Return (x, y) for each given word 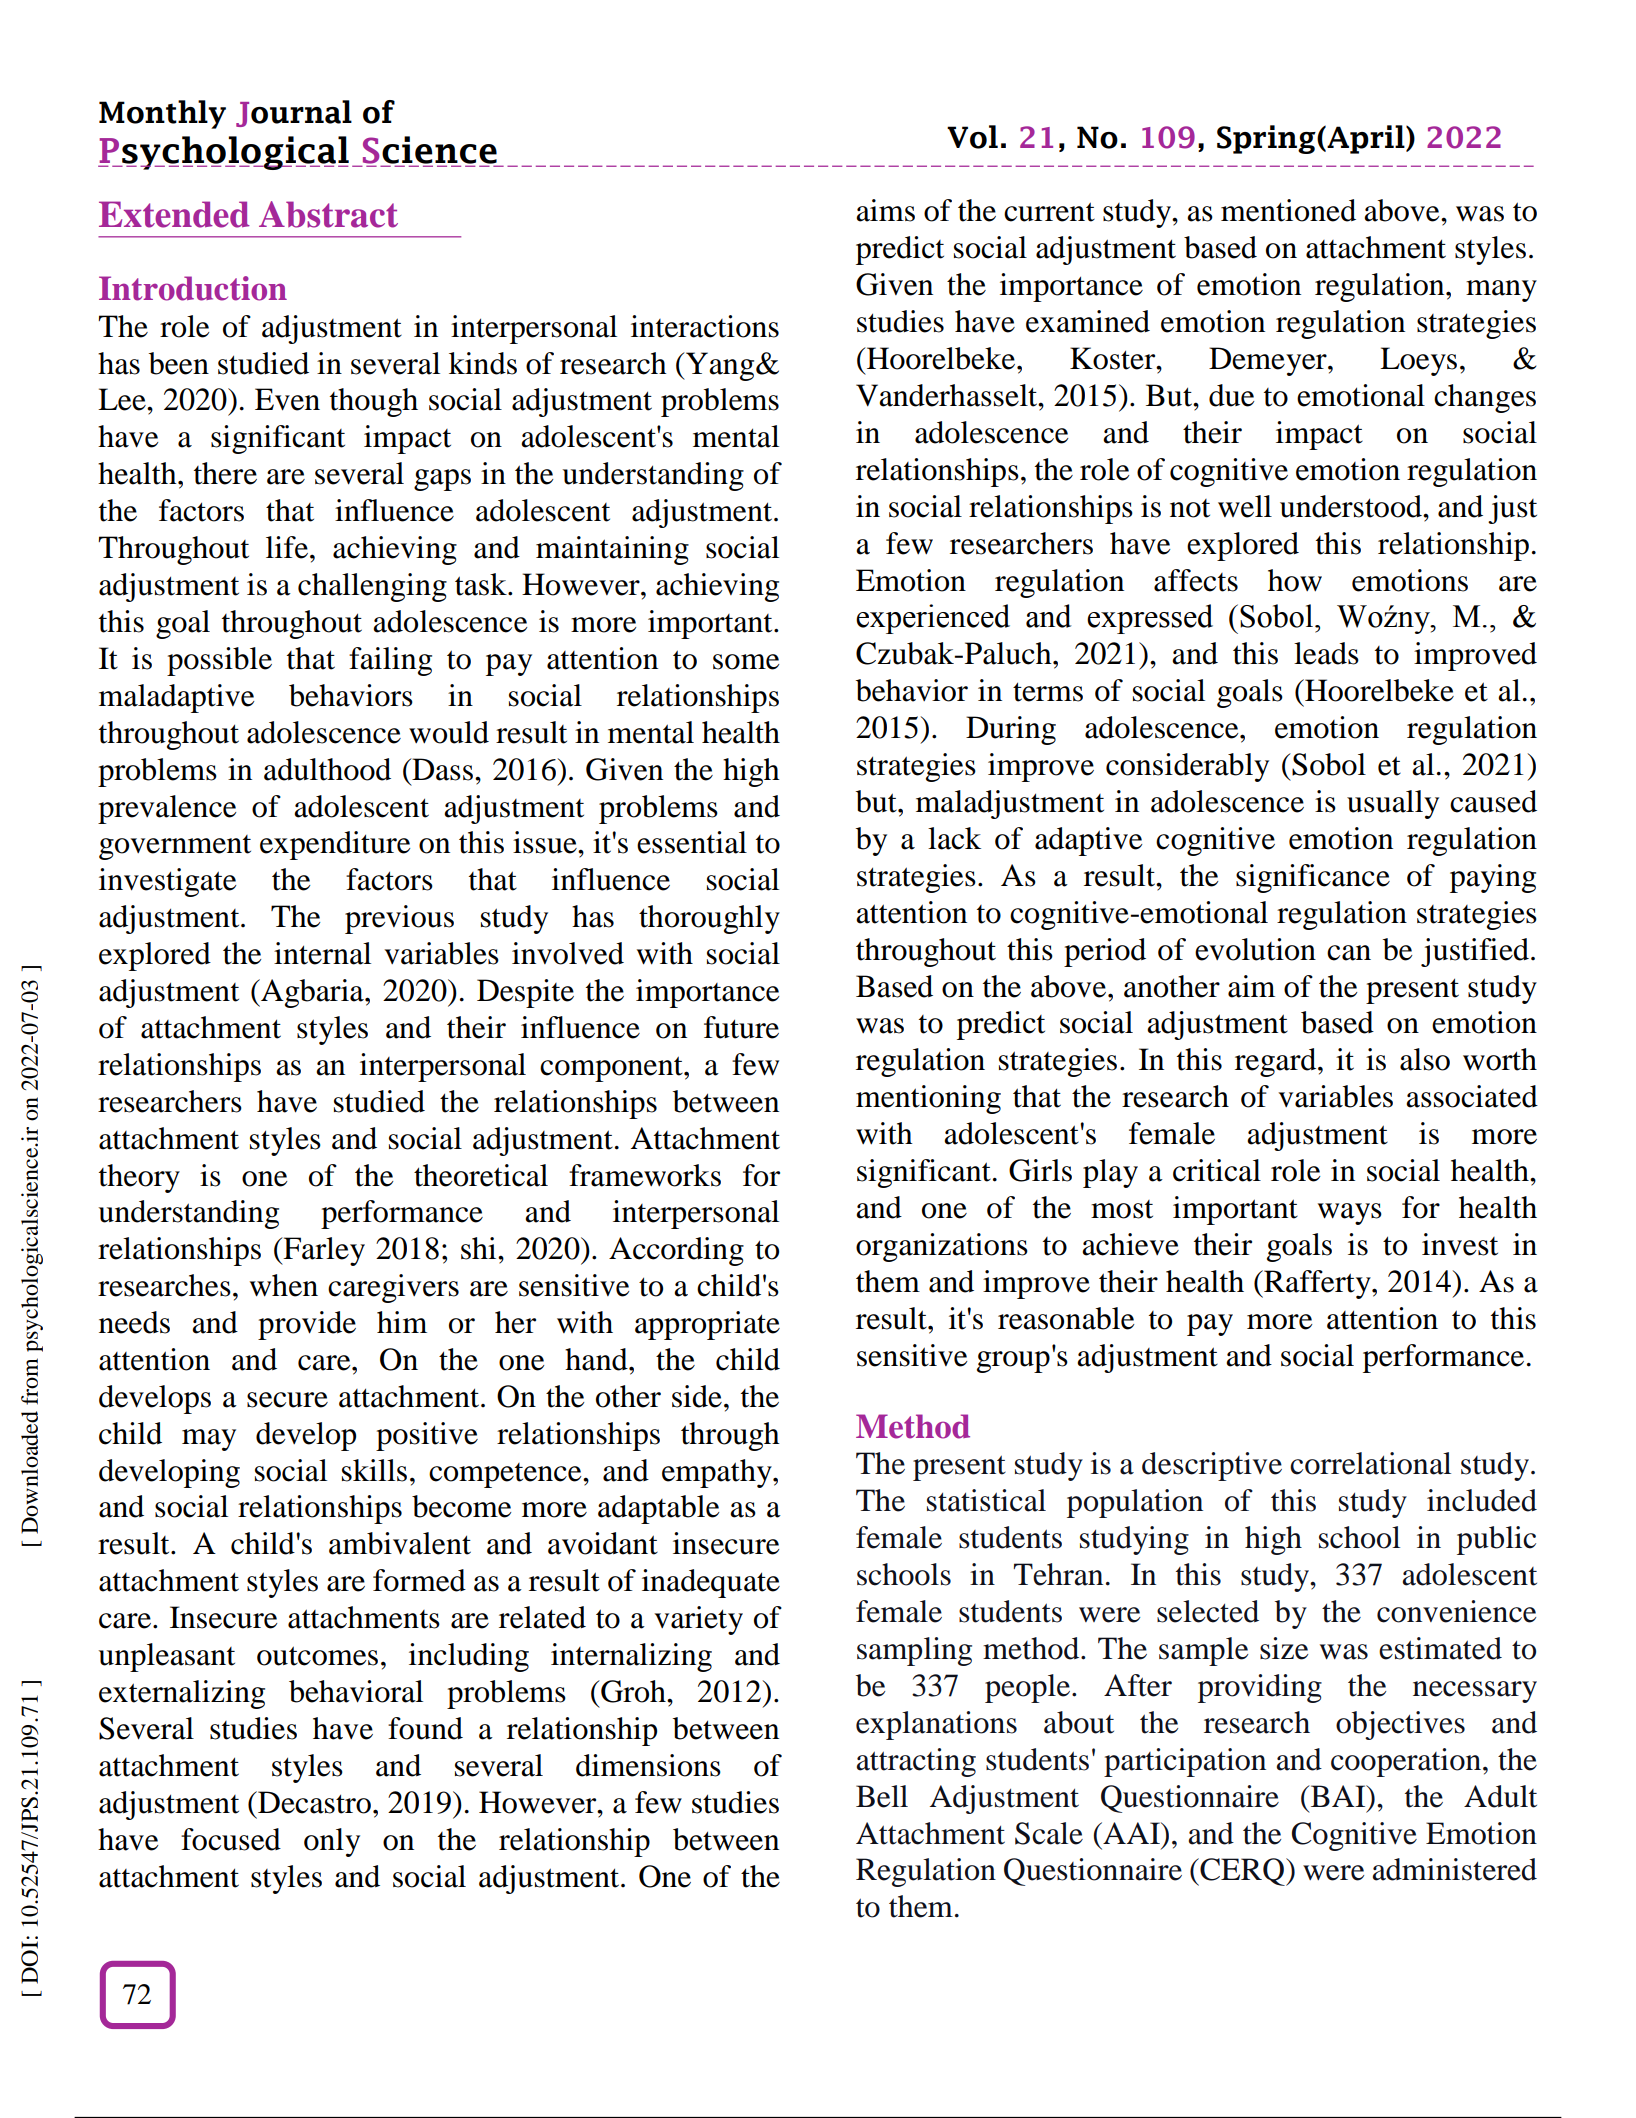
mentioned (1288, 210)
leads (1326, 653)
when (284, 1285)
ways (1350, 1214)
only (332, 1842)
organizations (942, 1247)
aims (885, 210)
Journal (294, 113)
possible (219, 661)
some (746, 662)
